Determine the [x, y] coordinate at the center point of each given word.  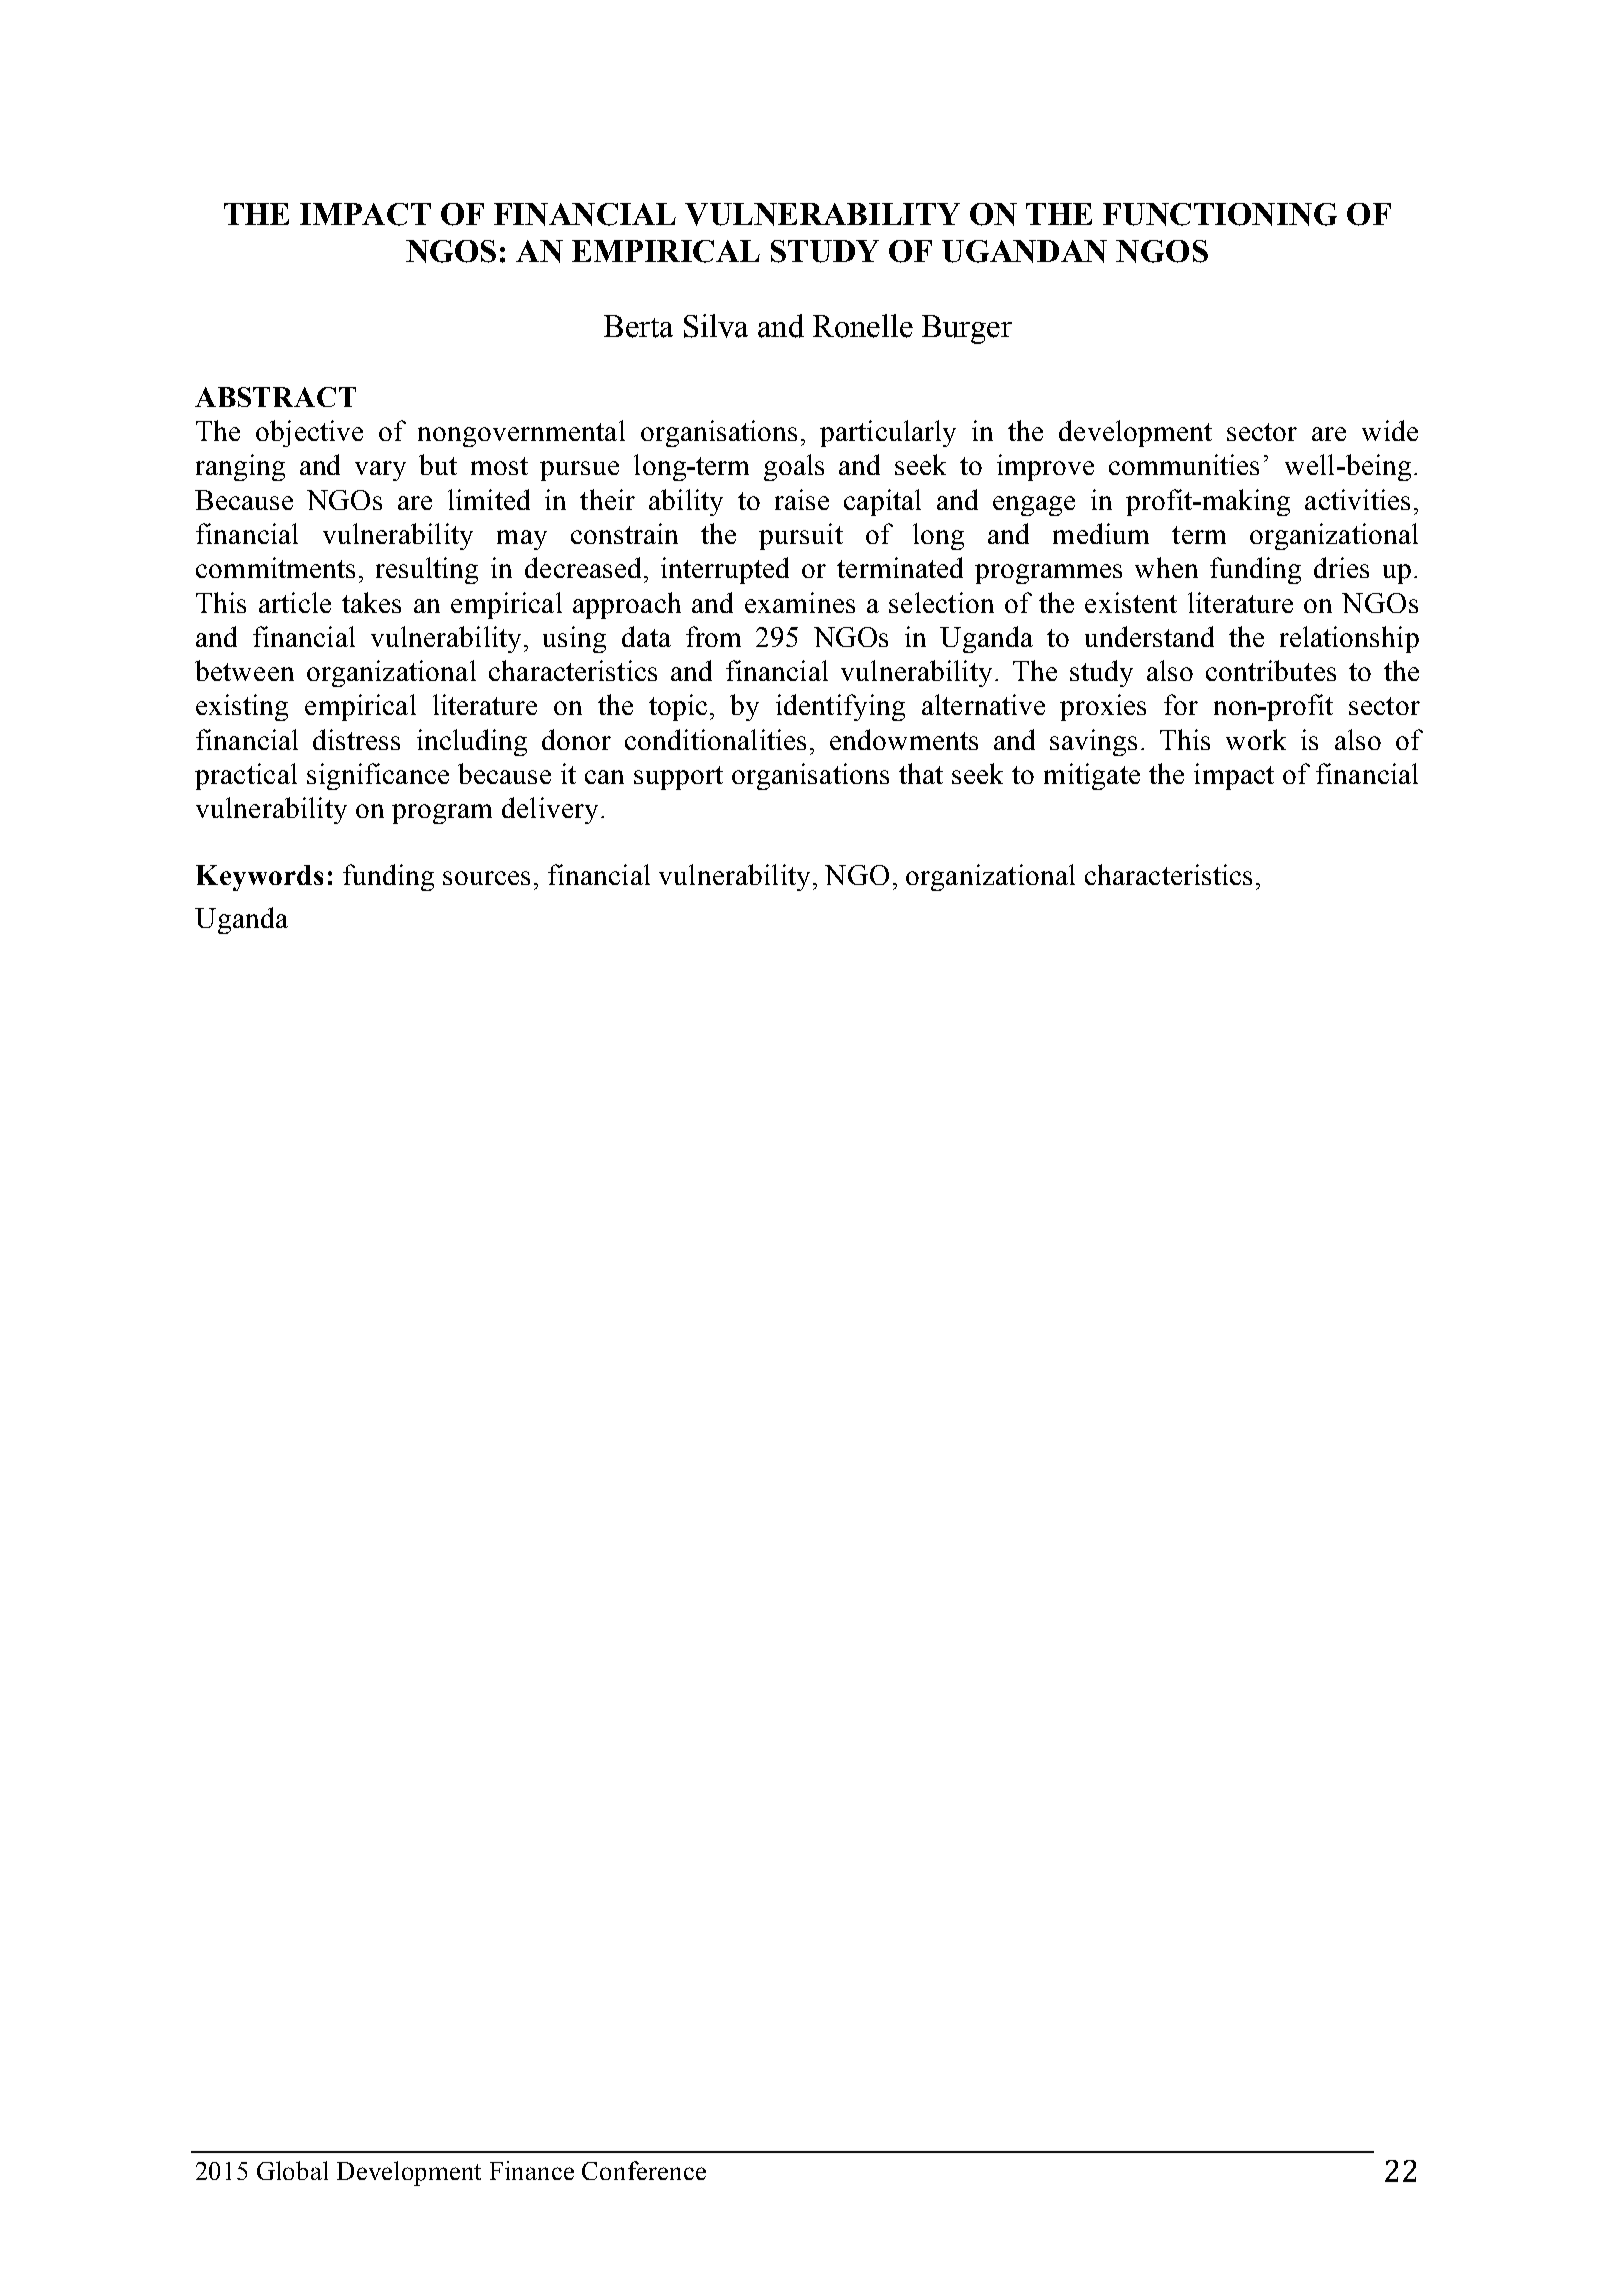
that [921, 773]
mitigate [1092, 776]
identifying [840, 707]
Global [292, 2170]
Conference [644, 2170]
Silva [716, 326]
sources [486, 878]
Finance [532, 2170]
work [1256, 739]
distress [356, 739]
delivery [550, 810]
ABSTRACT [275, 397]
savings [1093, 742]
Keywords [259, 878]
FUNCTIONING [1220, 214]
